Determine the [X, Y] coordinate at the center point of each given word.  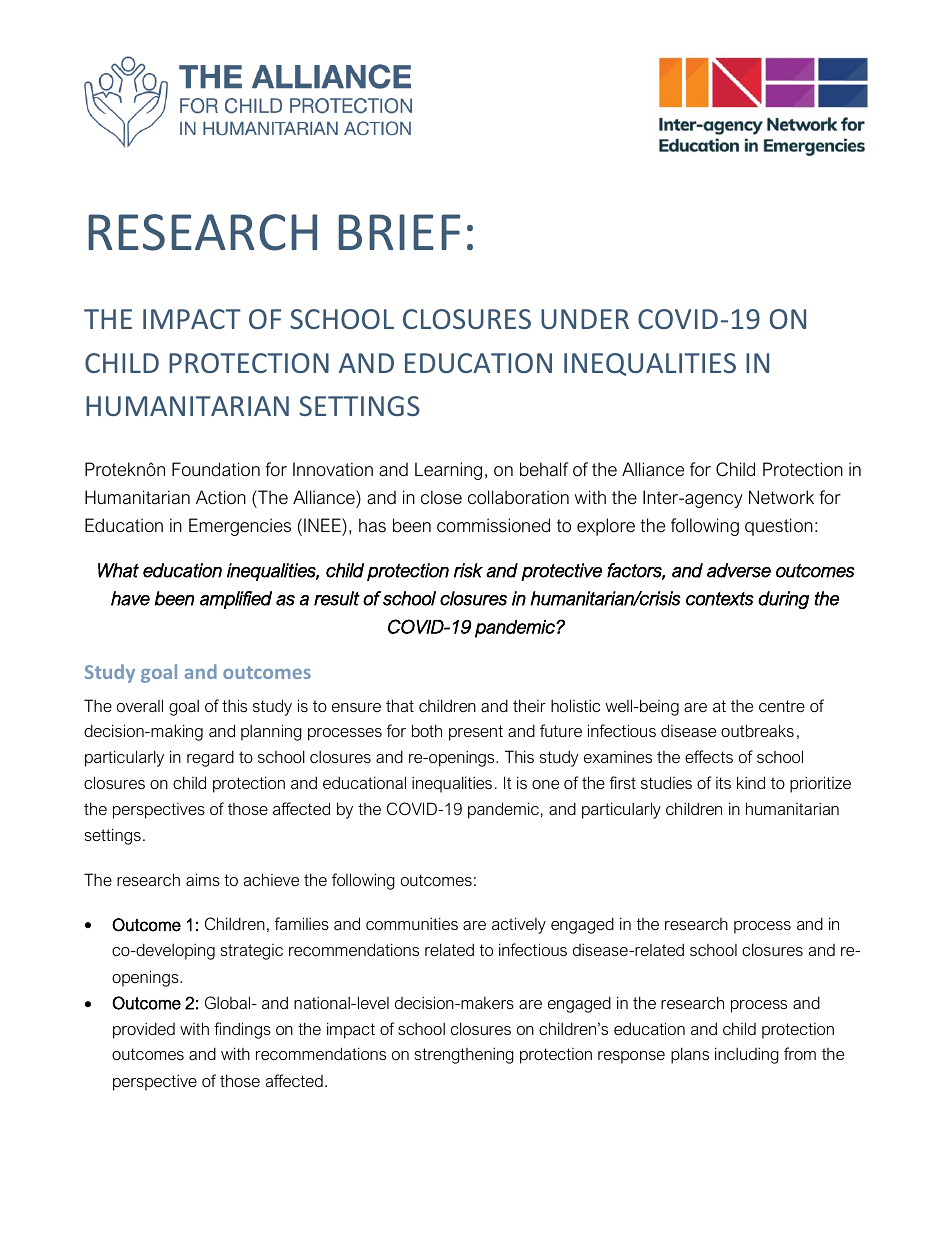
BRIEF [399, 232]
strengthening [464, 1055]
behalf [544, 469]
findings [242, 1030]
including [747, 1055]
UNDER [585, 319]
